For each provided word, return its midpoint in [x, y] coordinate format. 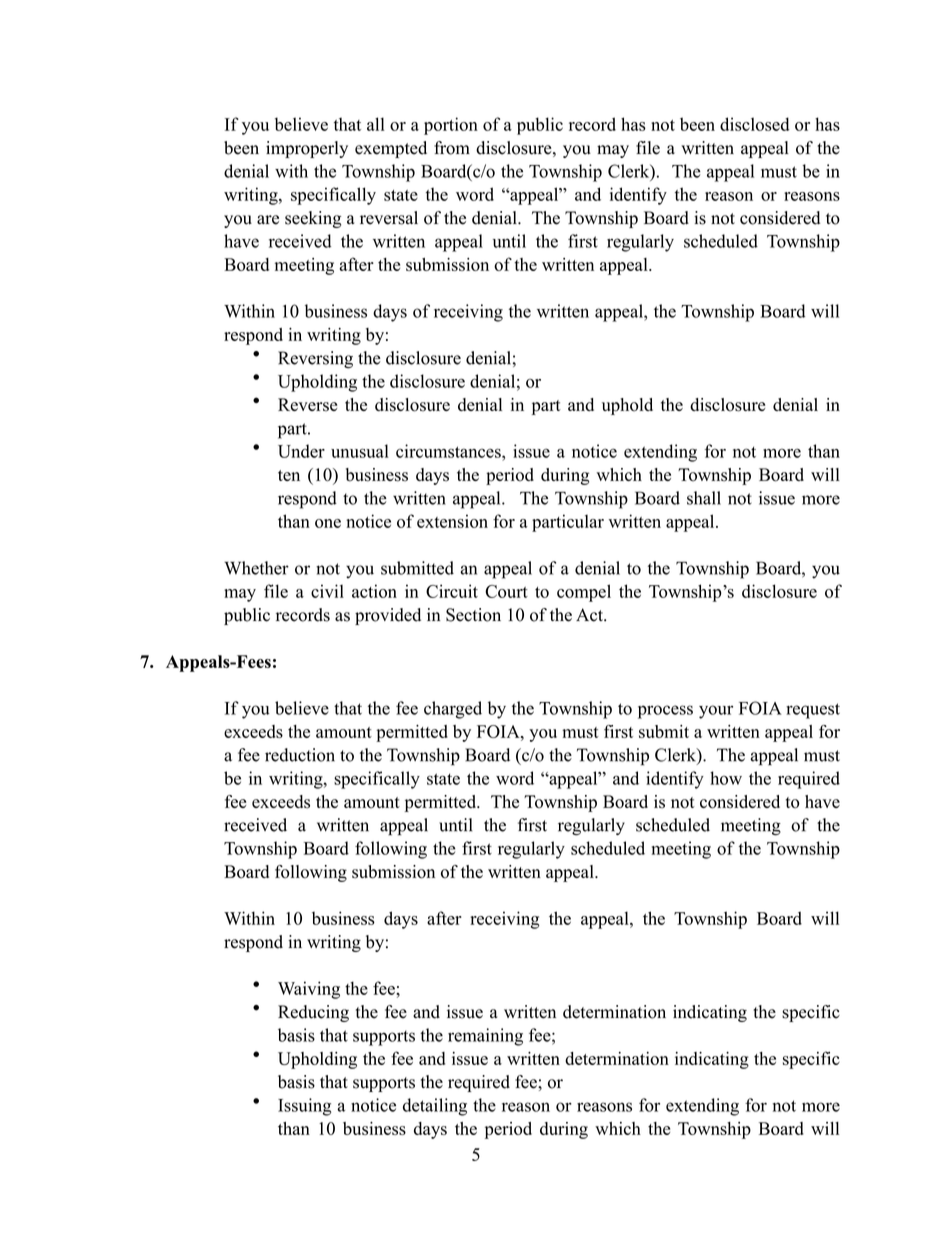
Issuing [305, 1107]
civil [327, 591]
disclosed [754, 124]
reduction [300, 755]
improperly [307, 149]
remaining [485, 1037]
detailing [435, 1107]
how [726, 778]
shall [704, 498]
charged [453, 710]
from [452, 148]
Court [506, 591]
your [716, 712]
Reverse [307, 405]
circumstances [449, 451]
